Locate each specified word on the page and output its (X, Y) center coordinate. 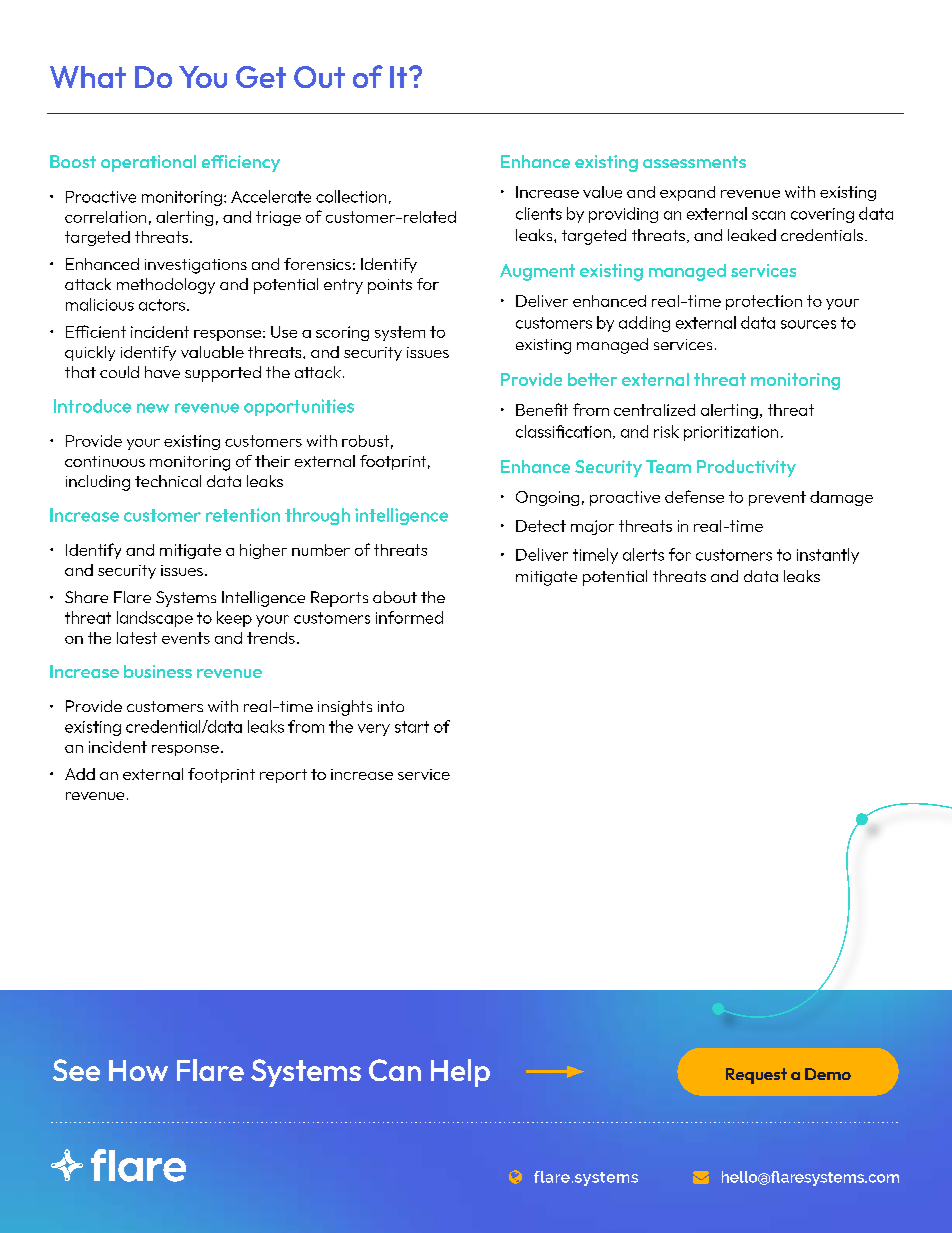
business (158, 671)
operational (148, 163)
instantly (828, 556)
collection (351, 196)
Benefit (542, 409)
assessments (694, 162)
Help (460, 1073)
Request (756, 1076)
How (138, 1070)
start (412, 727)
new (153, 408)
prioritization (731, 433)
